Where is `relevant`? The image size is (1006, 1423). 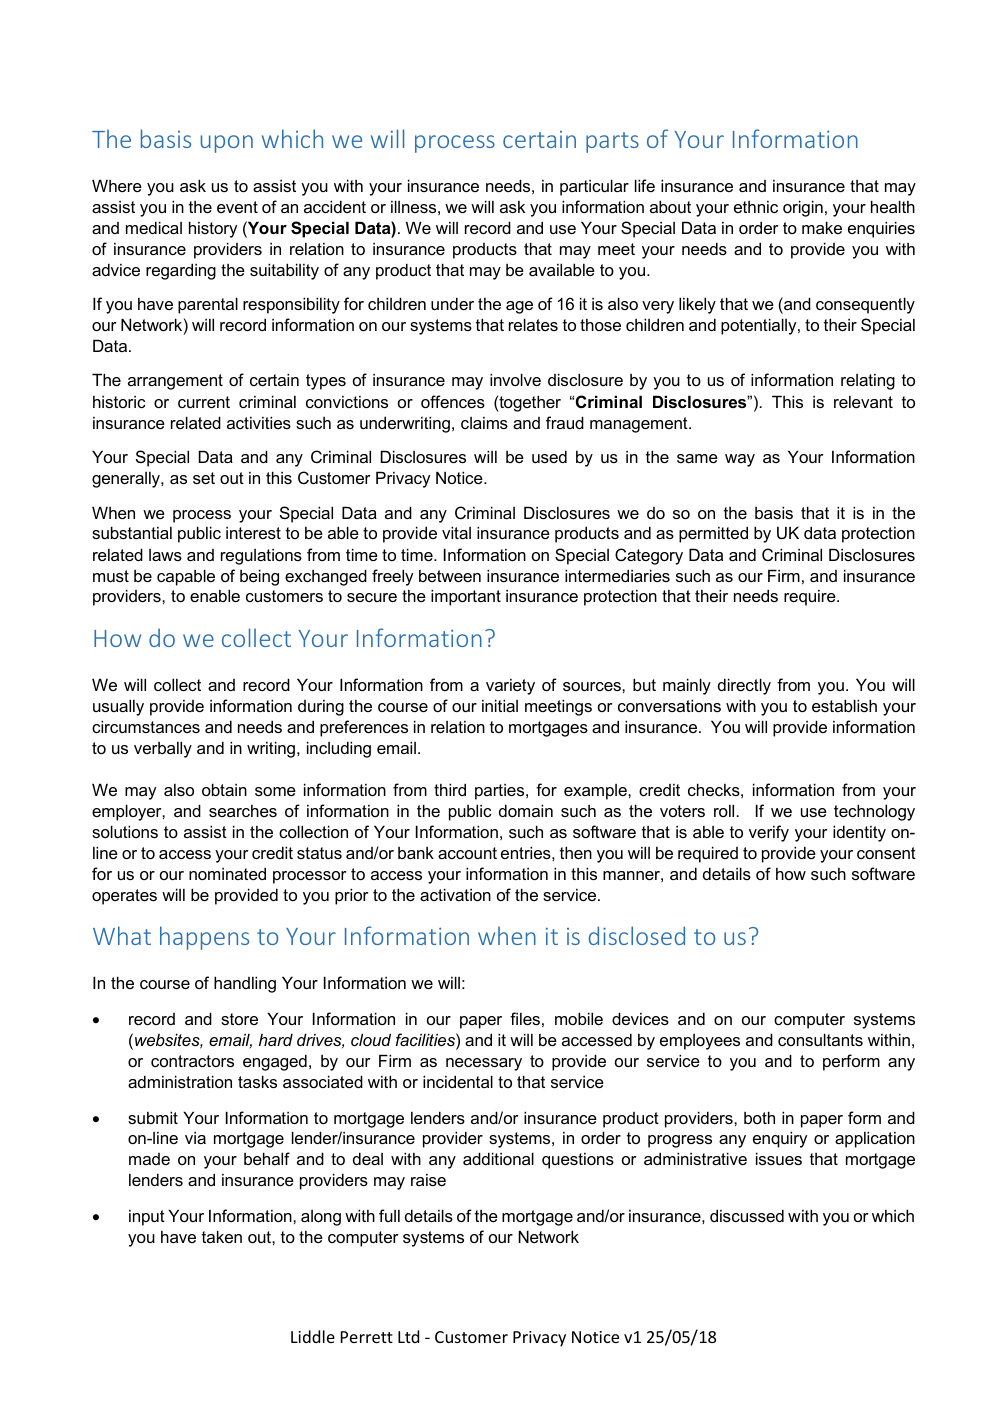 relevant is located at coordinates (863, 402).
